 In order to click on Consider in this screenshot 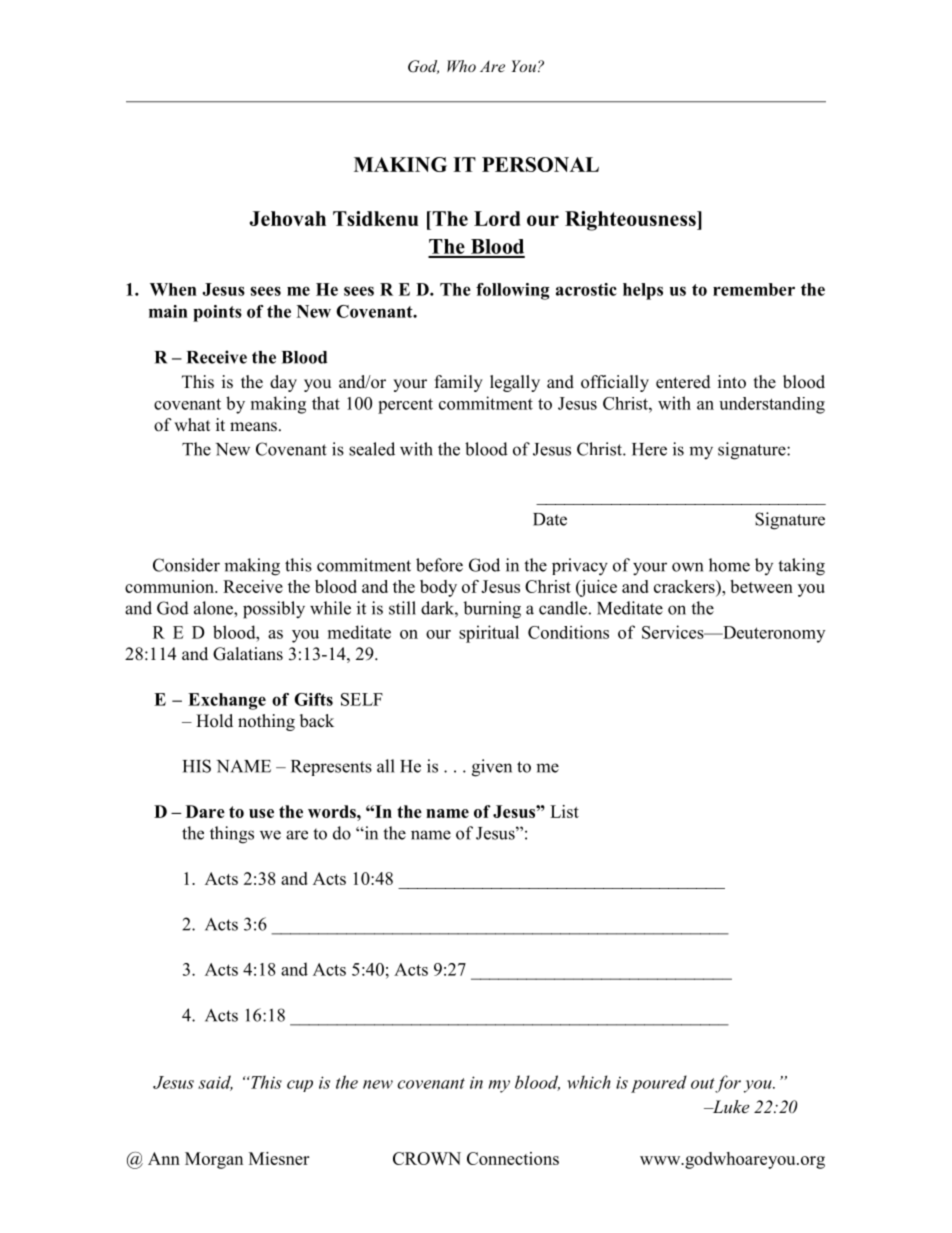, I will do `click(186, 565)`.
